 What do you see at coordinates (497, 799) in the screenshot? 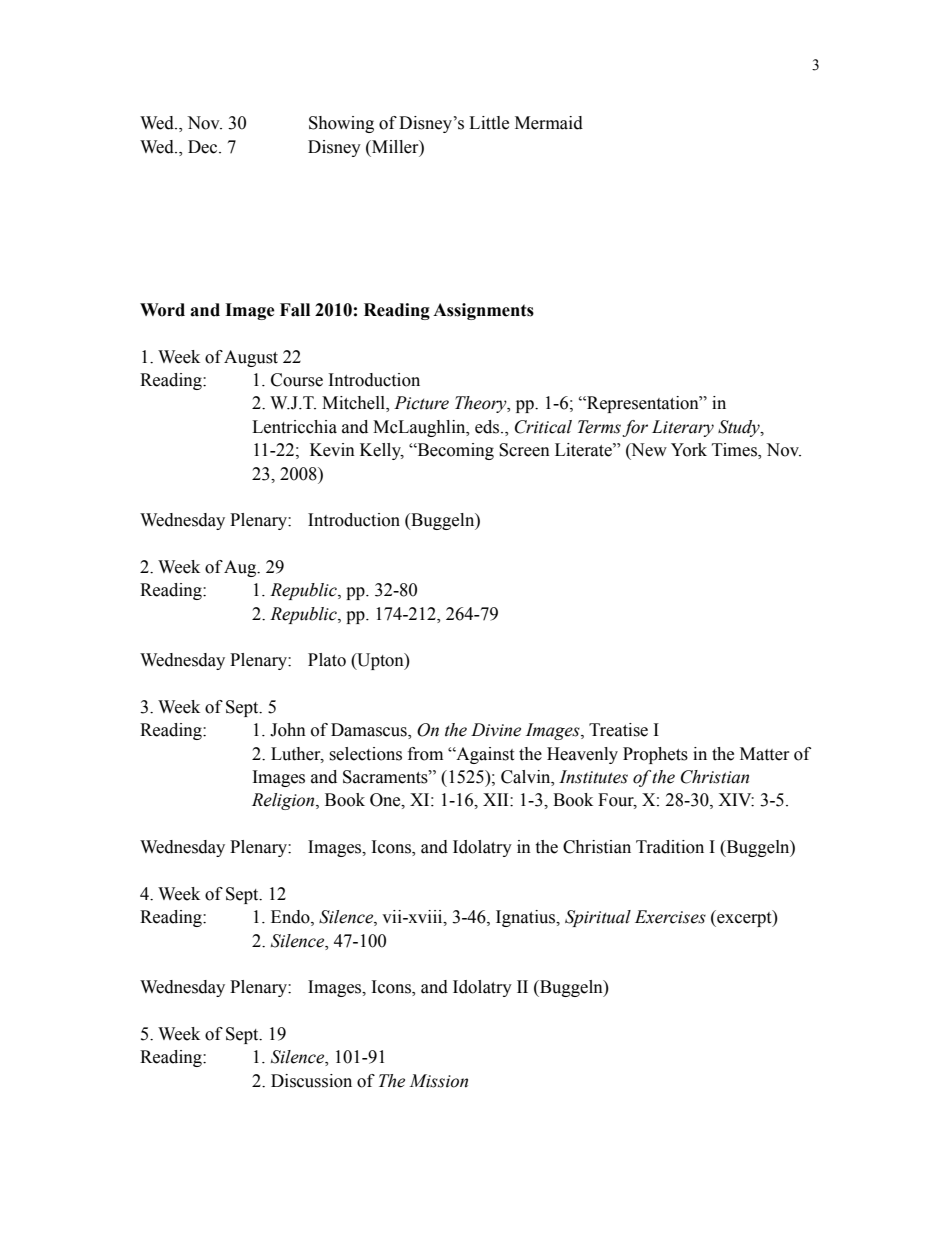
I see `XII` at bounding box center [497, 799].
